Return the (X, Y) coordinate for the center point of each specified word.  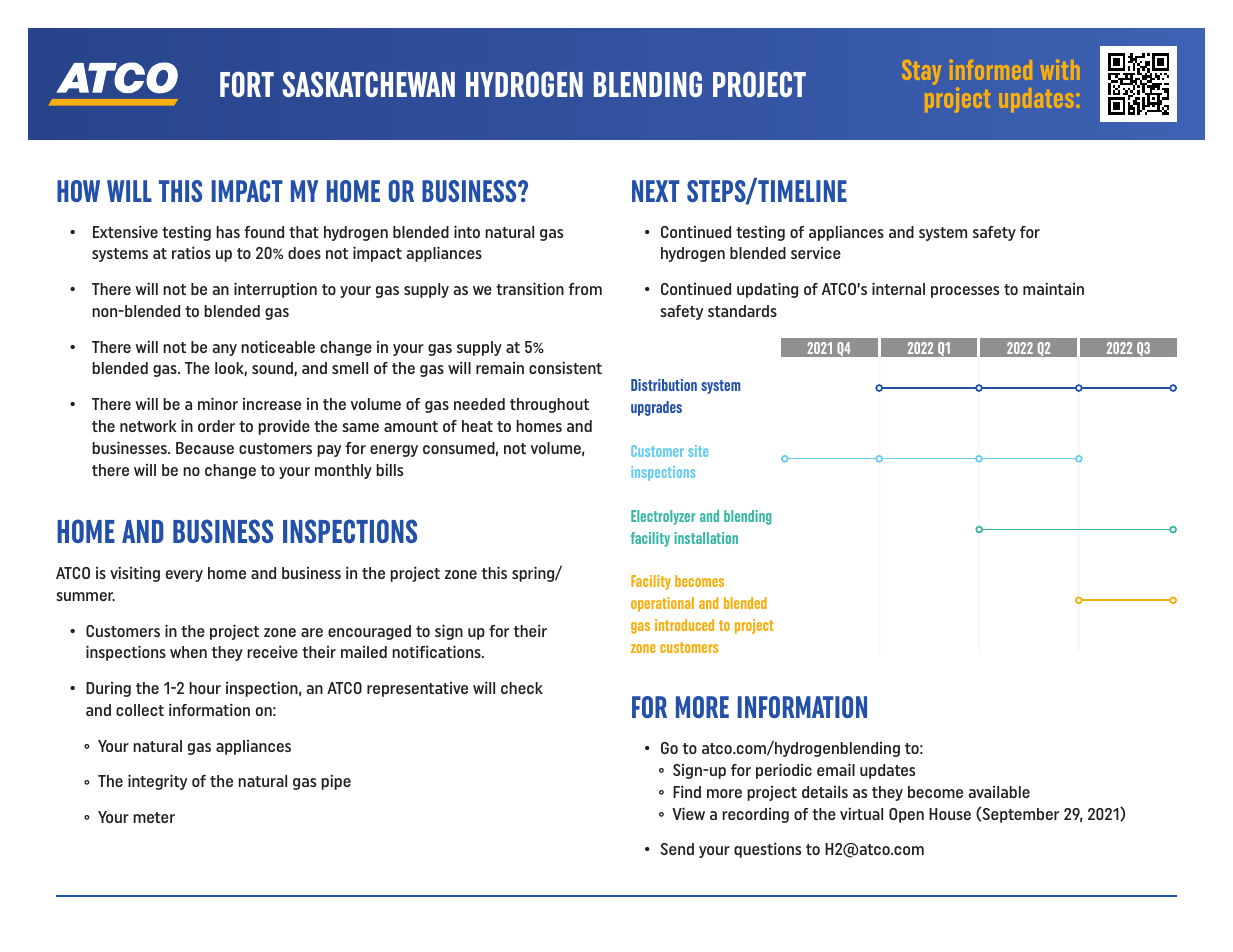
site (698, 451)
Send (677, 849)
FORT (247, 84)
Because (205, 448)
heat (477, 426)
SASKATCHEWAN (368, 84)
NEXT (656, 191)
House (950, 814)
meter (154, 817)
